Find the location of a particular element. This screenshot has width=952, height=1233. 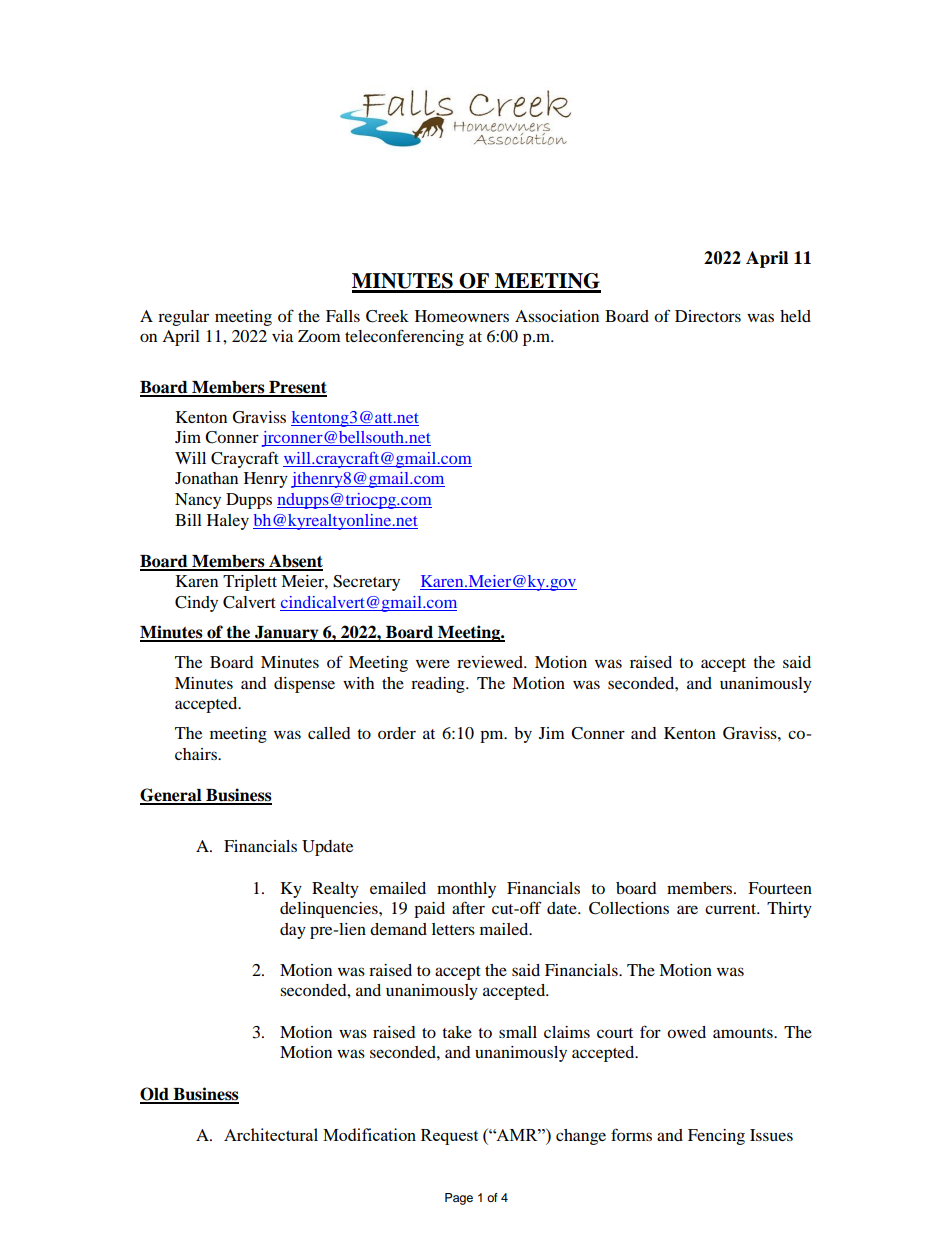

Architectural is located at coordinates (271, 1134).
